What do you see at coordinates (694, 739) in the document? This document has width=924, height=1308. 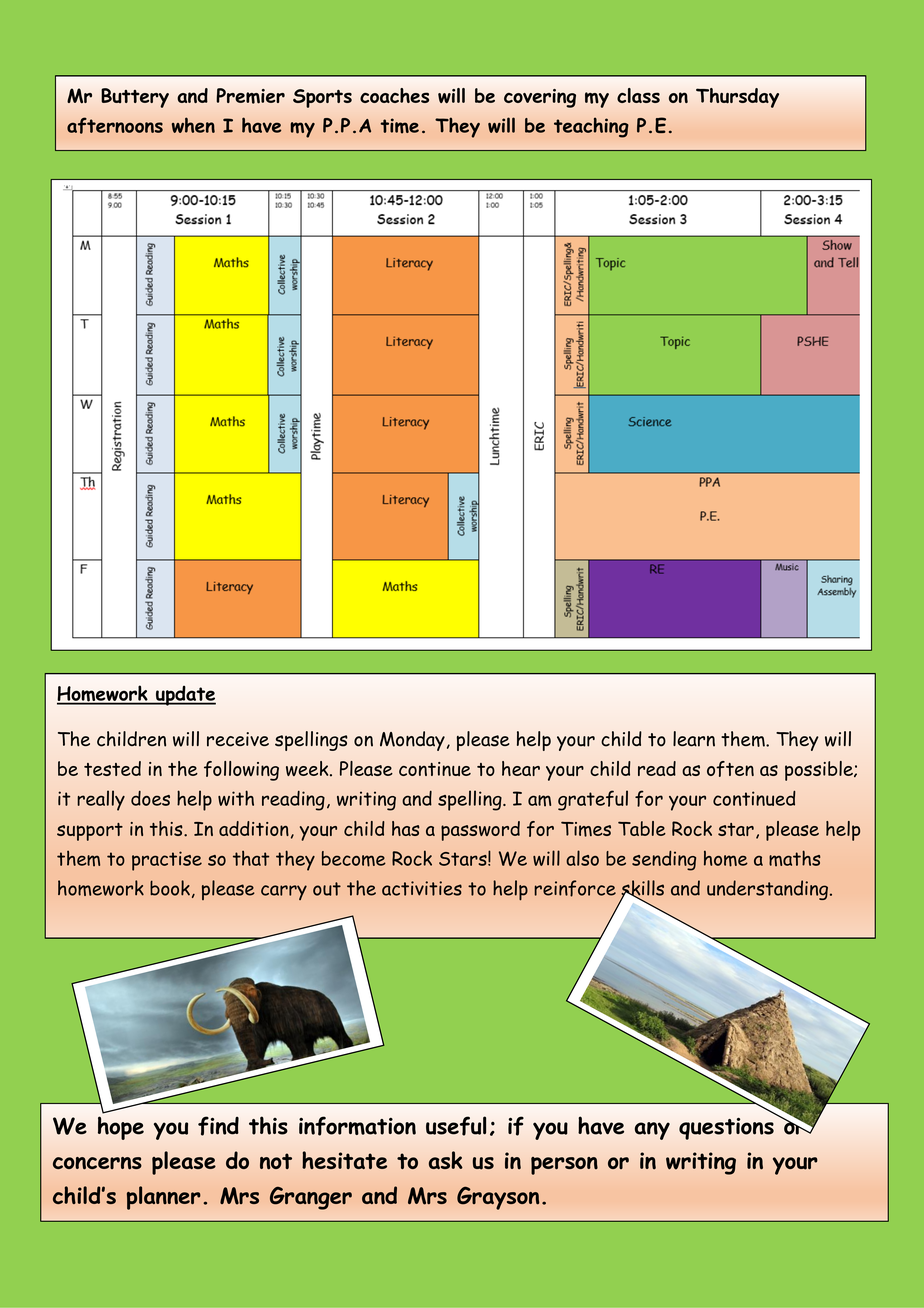 I see `learn` at bounding box center [694, 739].
